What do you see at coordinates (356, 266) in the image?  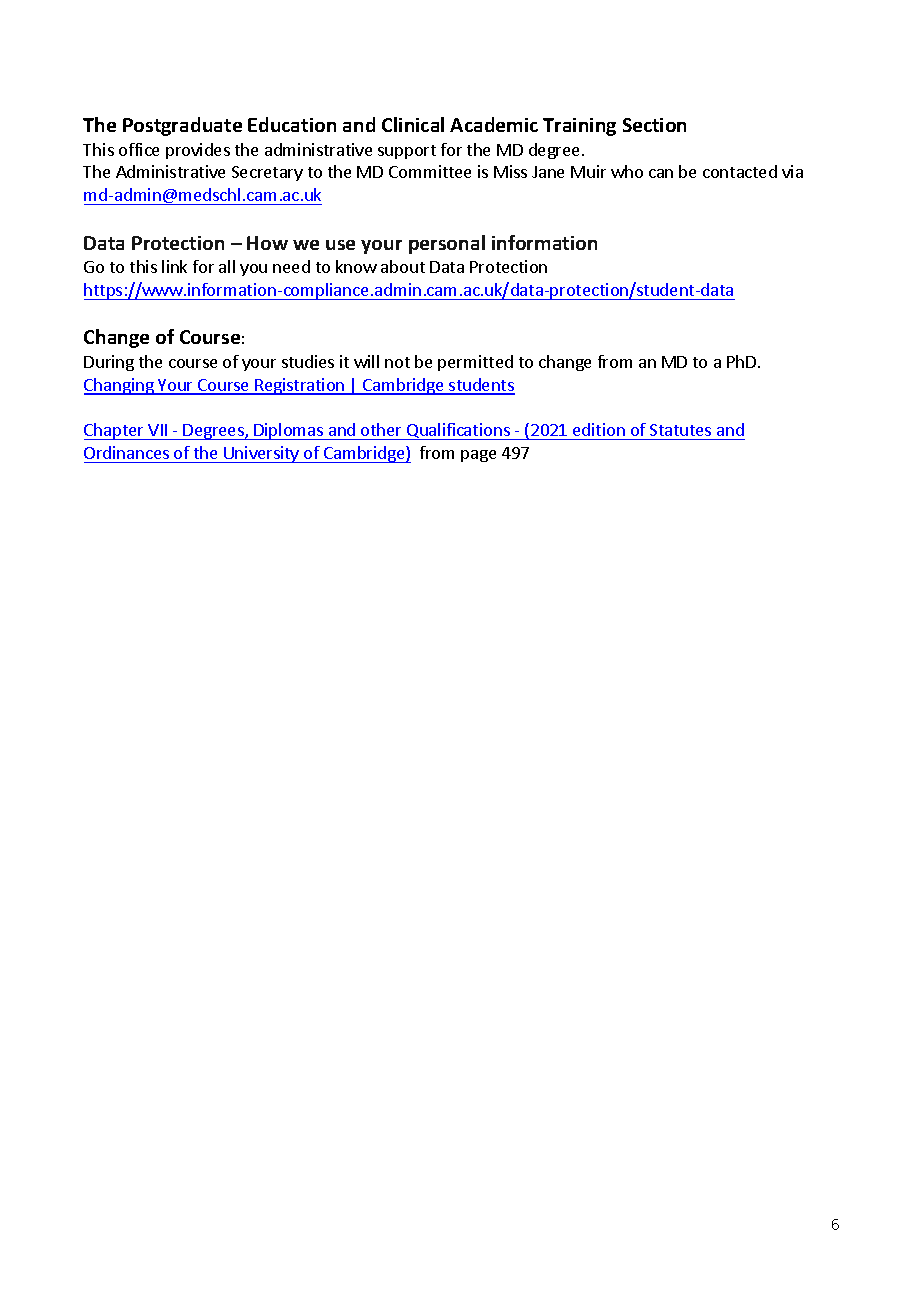 I see `know` at bounding box center [356, 266].
